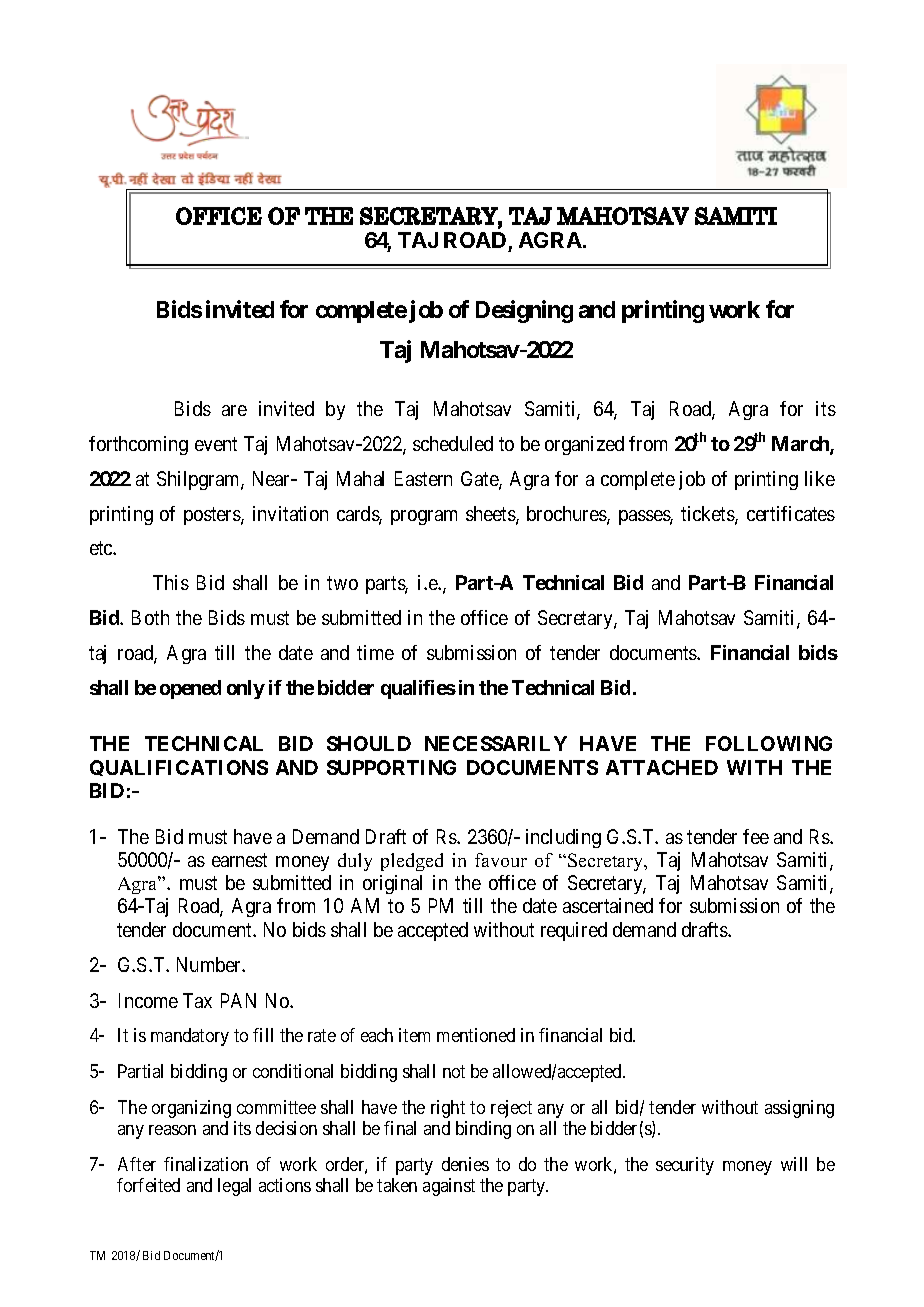 This screenshot has width=924, height=1307. I want to click on ascertained, so click(608, 905).
